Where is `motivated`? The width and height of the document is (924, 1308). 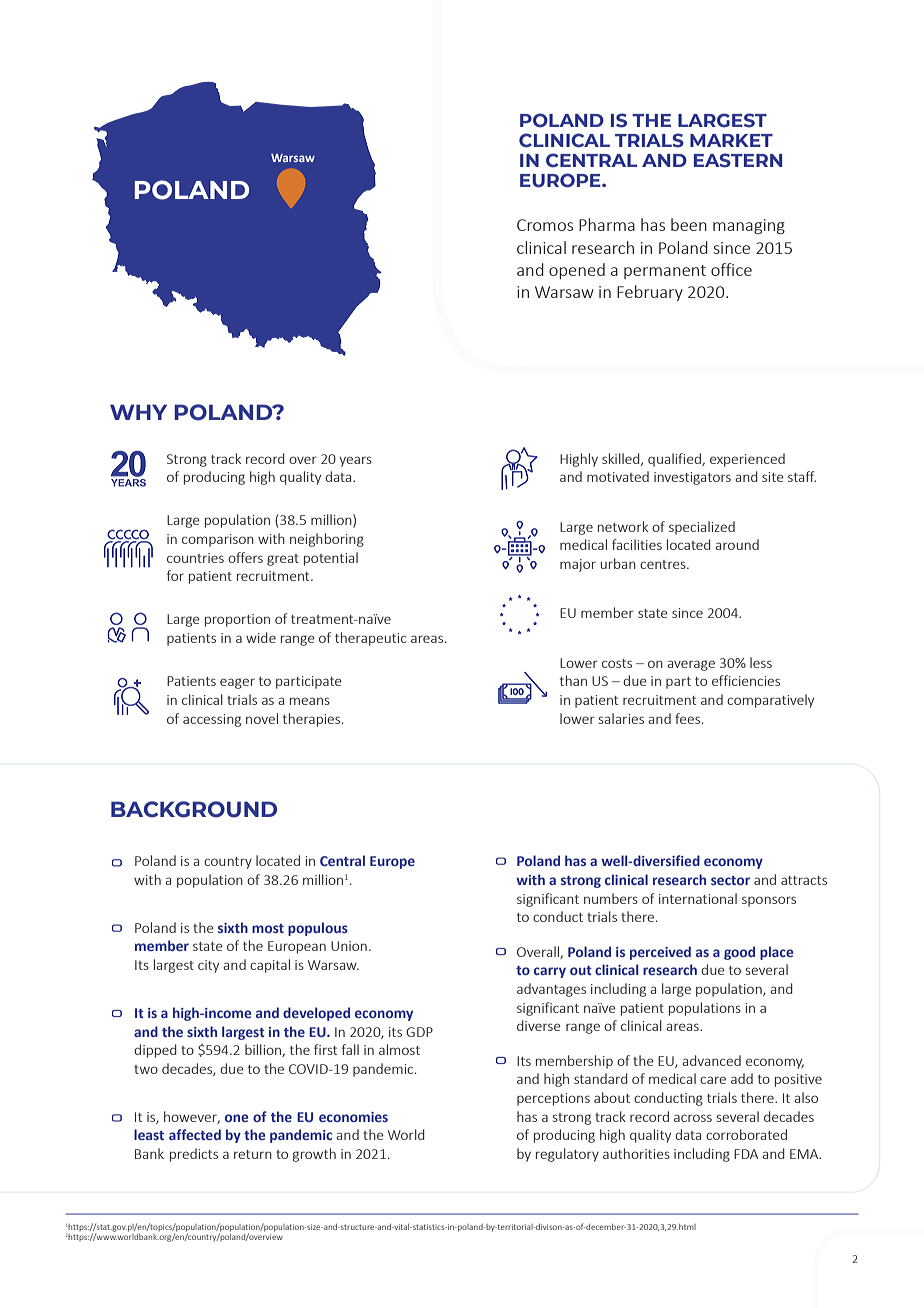
motivated is located at coordinates (618, 476).
